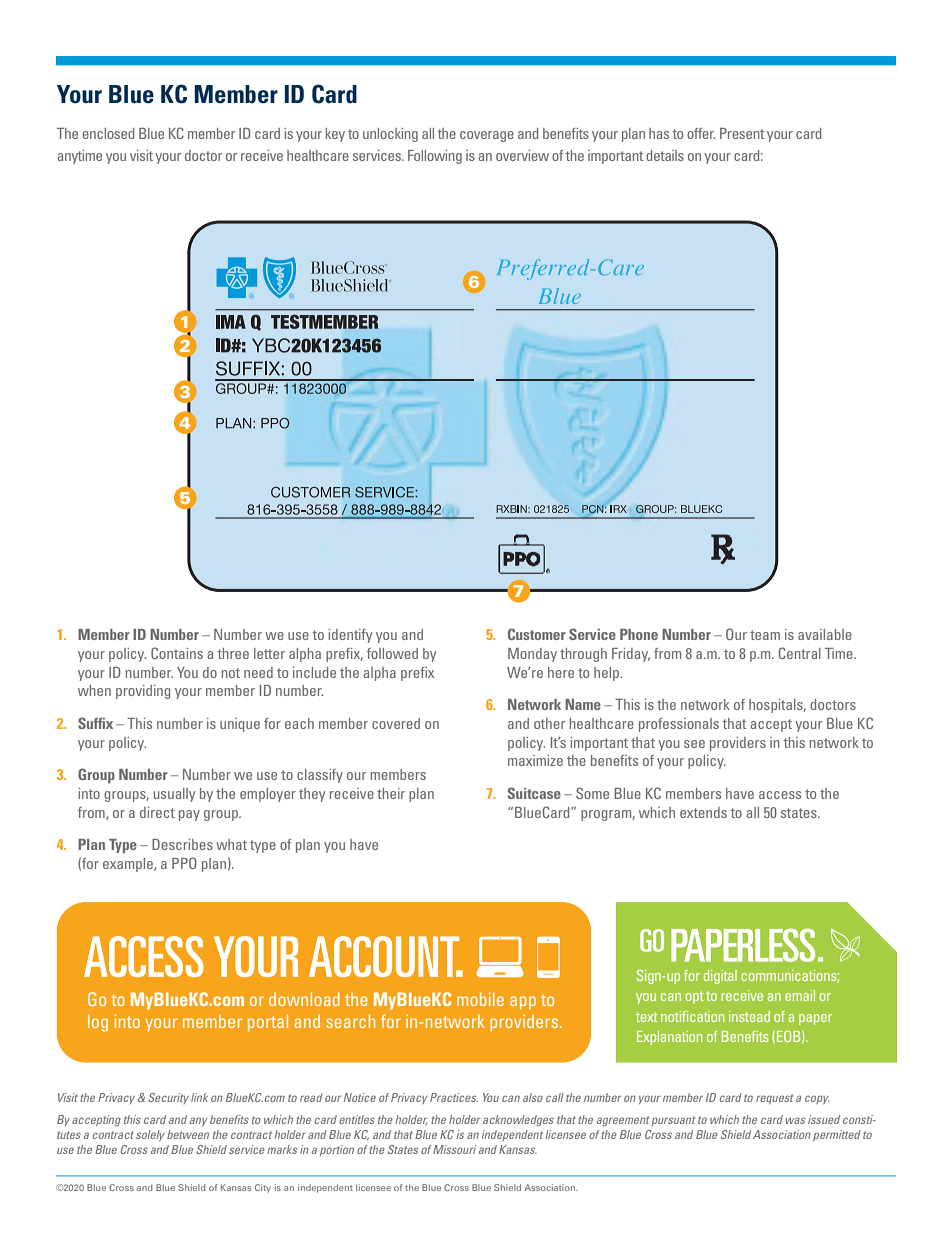  What do you see at coordinates (454, 1149) in the screenshot?
I see `Missouri` at bounding box center [454, 1149].
